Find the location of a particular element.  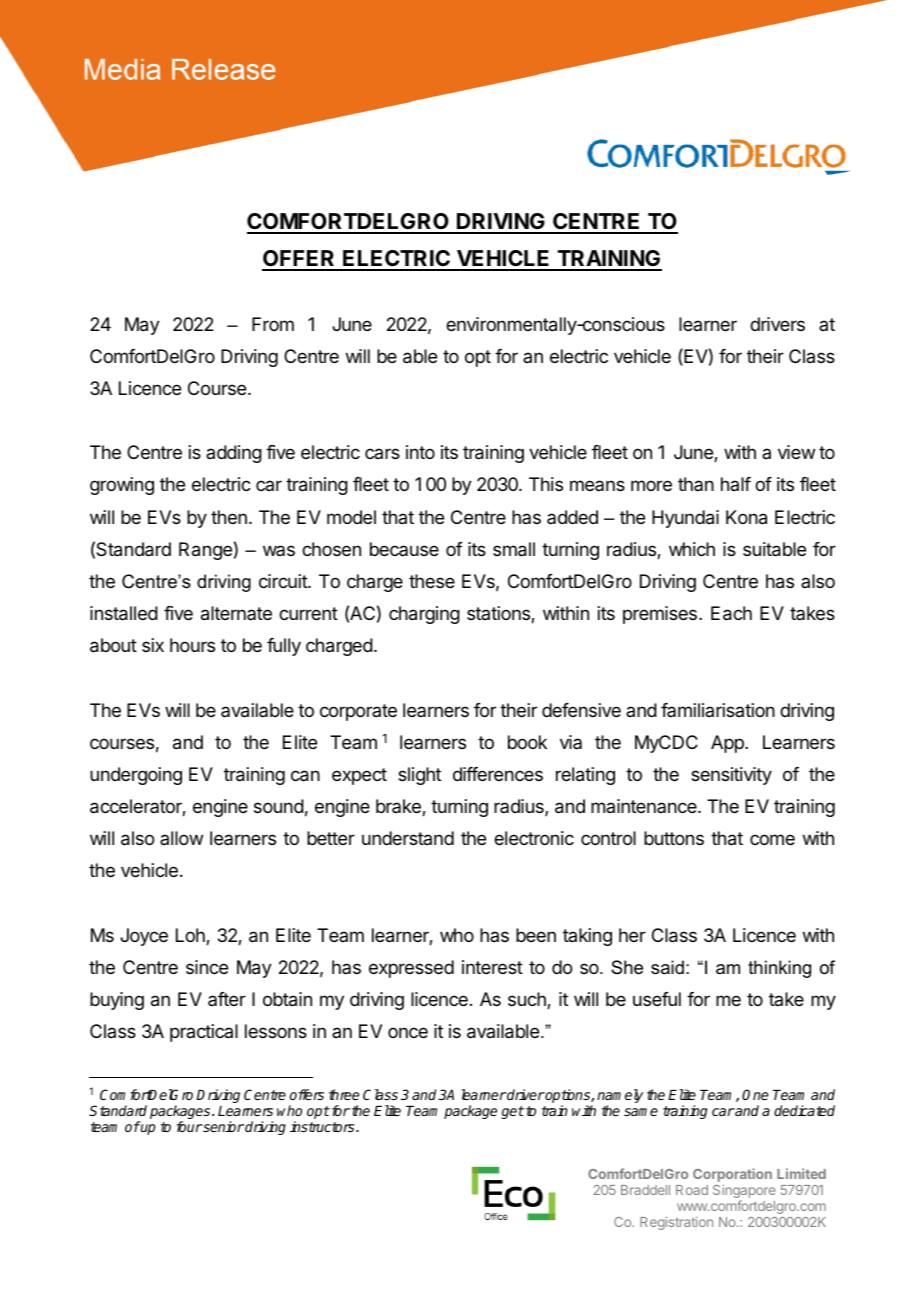

four is located at coordinates (189, 1126).
